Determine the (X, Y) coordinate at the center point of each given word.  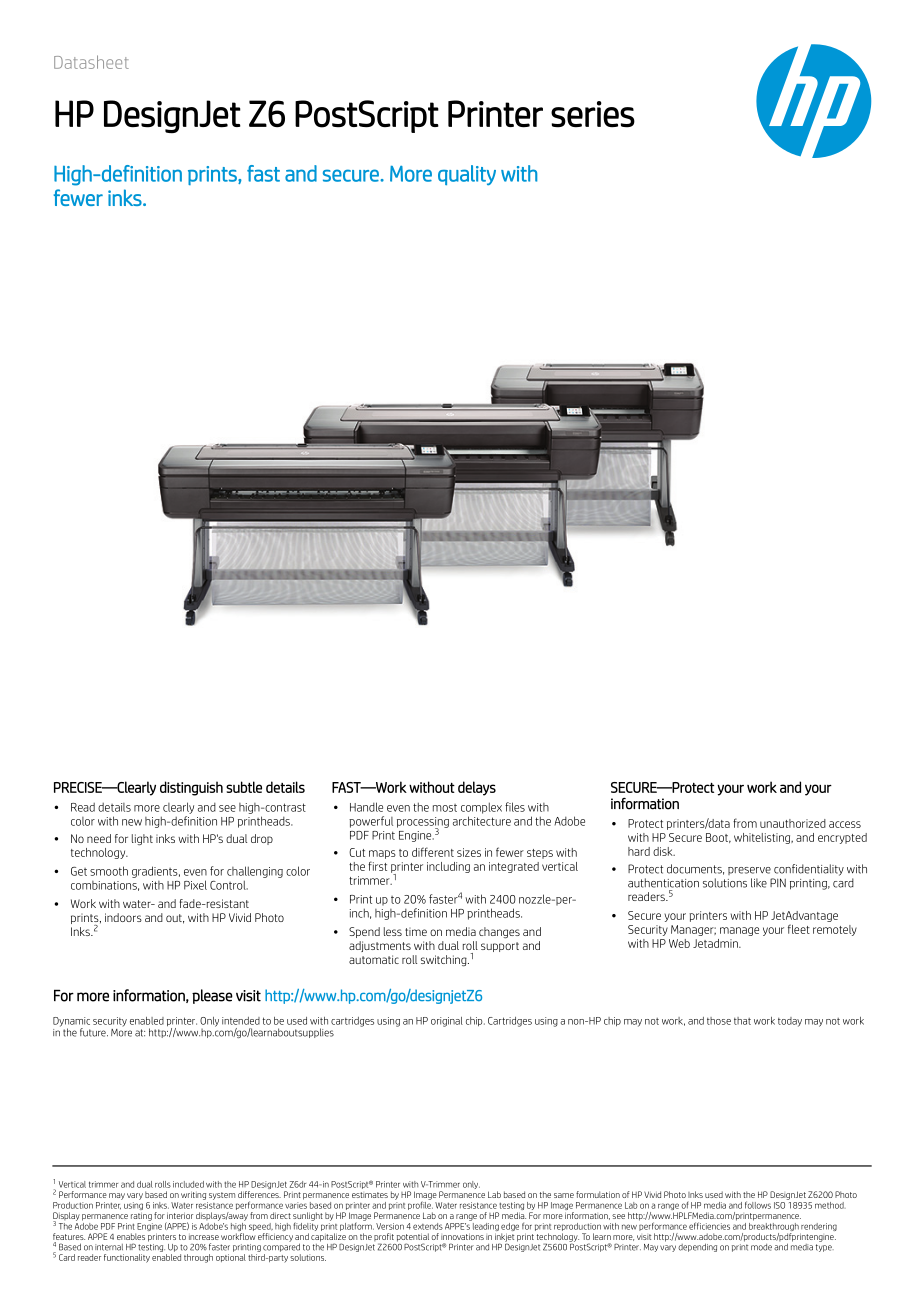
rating (141, 1216)
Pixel (195, 885)
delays (477, 788)
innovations (462, 1236)
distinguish (191, 788)
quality (467, 175)
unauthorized (793, 823)
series (593, 114)
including (448, 867)
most (445, 808)
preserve (749, 871)
